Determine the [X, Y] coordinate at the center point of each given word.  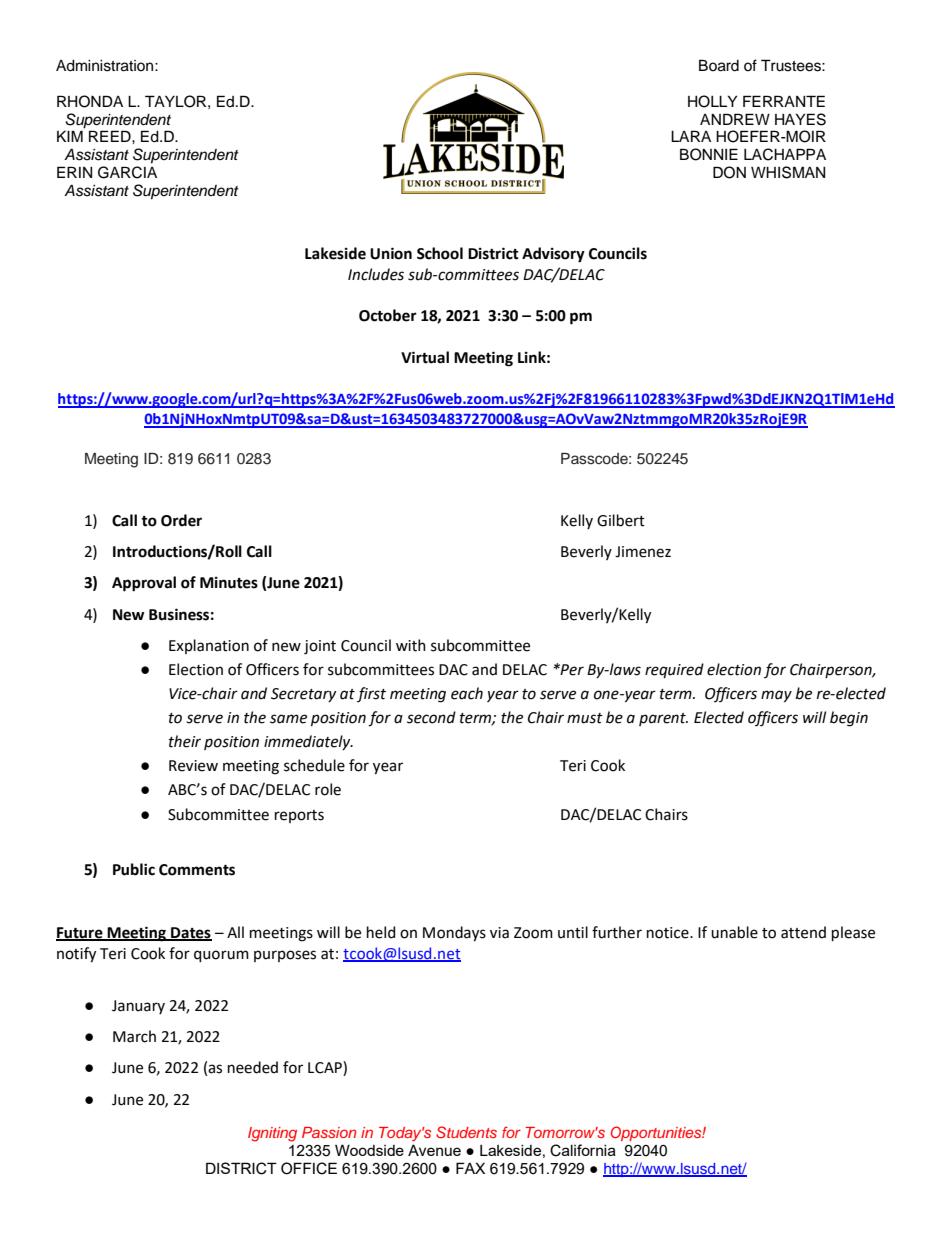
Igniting [272, 1134]
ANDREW [735, 119]
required [674, 670]
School [440, 253]
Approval [144, 584]
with [411, 645]
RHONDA [90, 101]
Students [466, 1132]
